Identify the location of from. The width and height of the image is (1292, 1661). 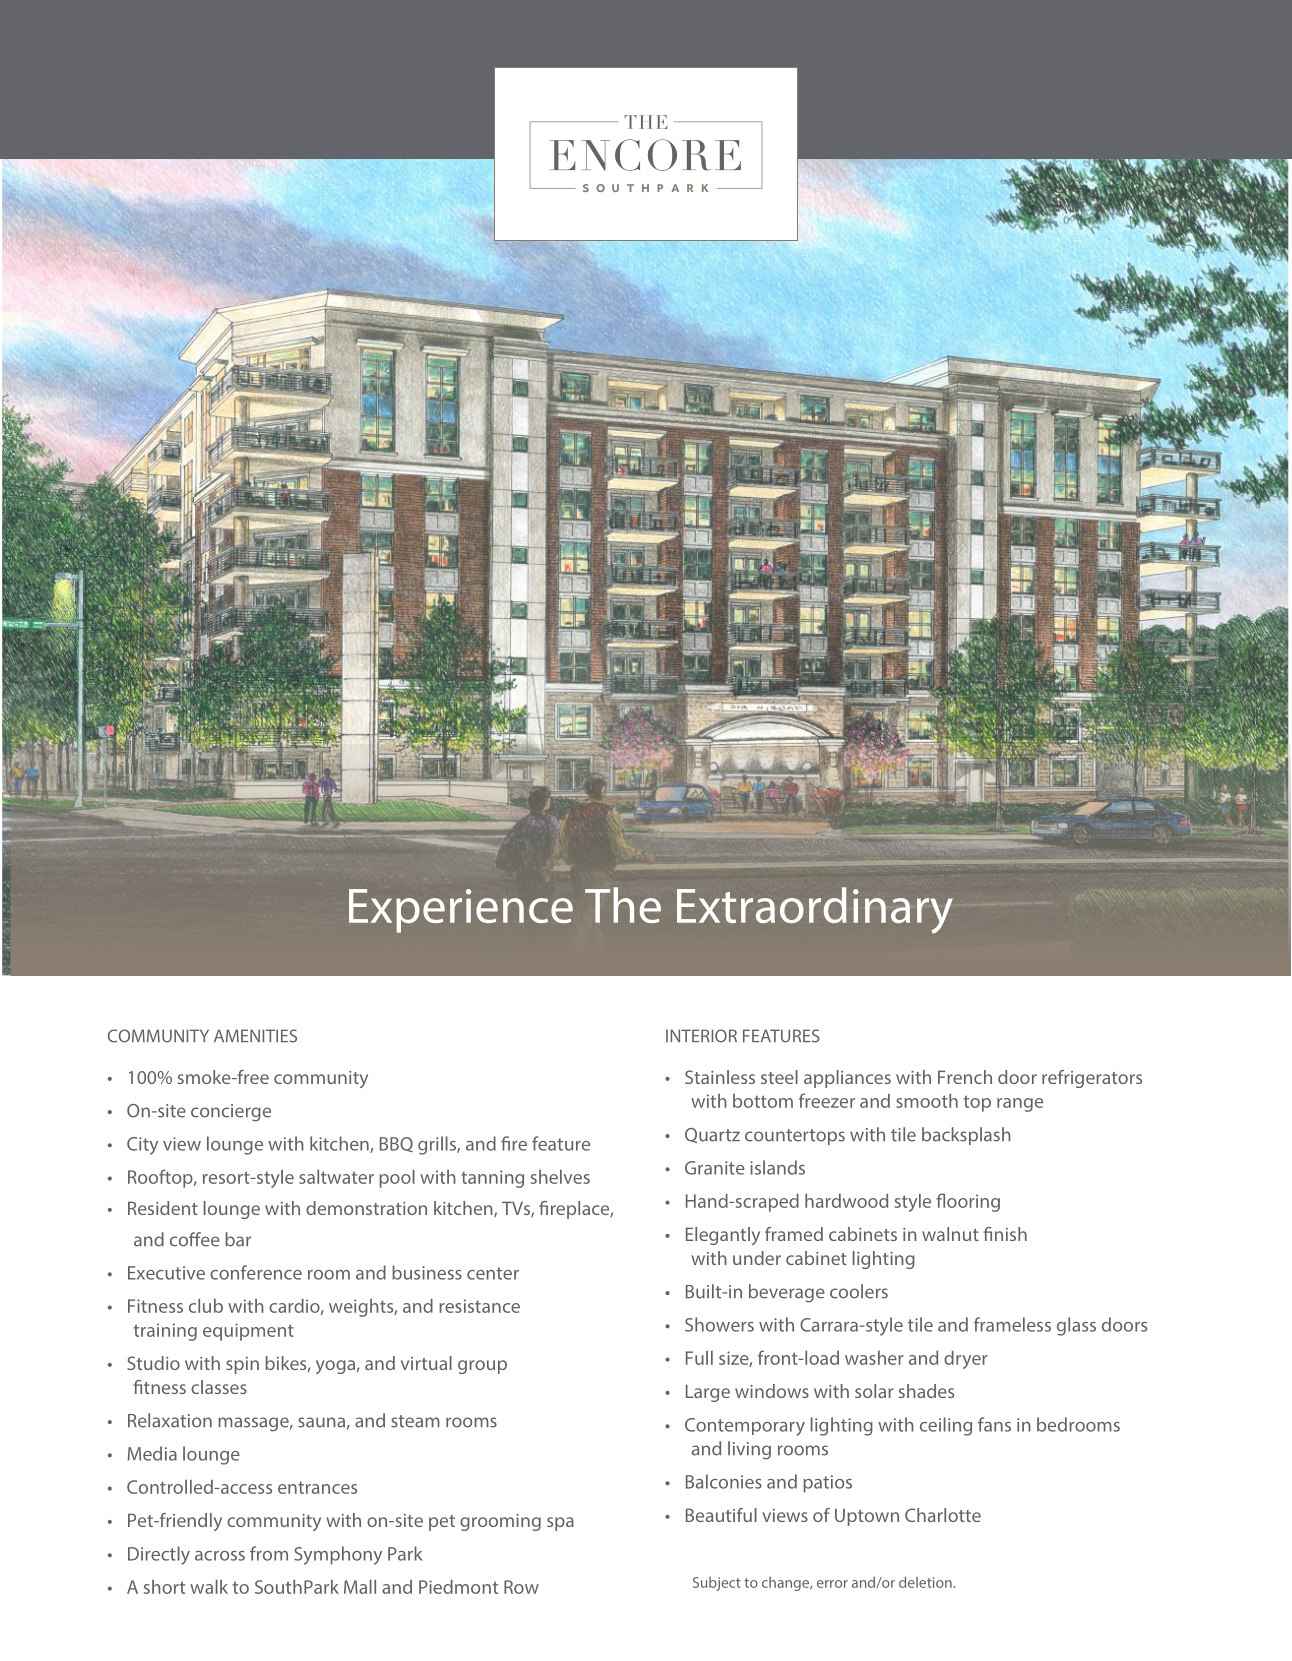
(269, 1553).
